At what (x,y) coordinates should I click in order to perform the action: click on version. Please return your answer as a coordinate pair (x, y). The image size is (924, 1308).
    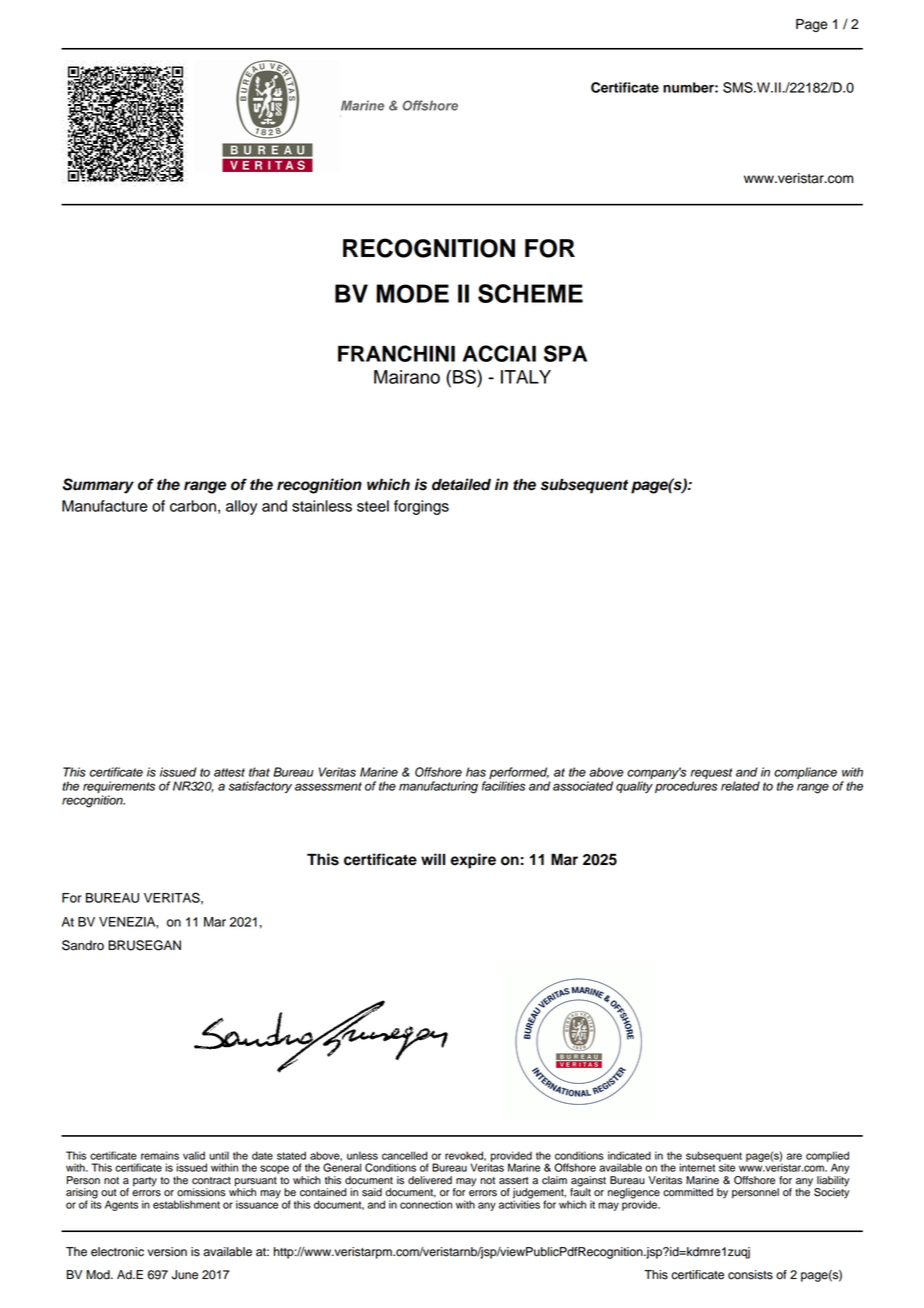
    Looking at the image, I should click on (167, 1252).
